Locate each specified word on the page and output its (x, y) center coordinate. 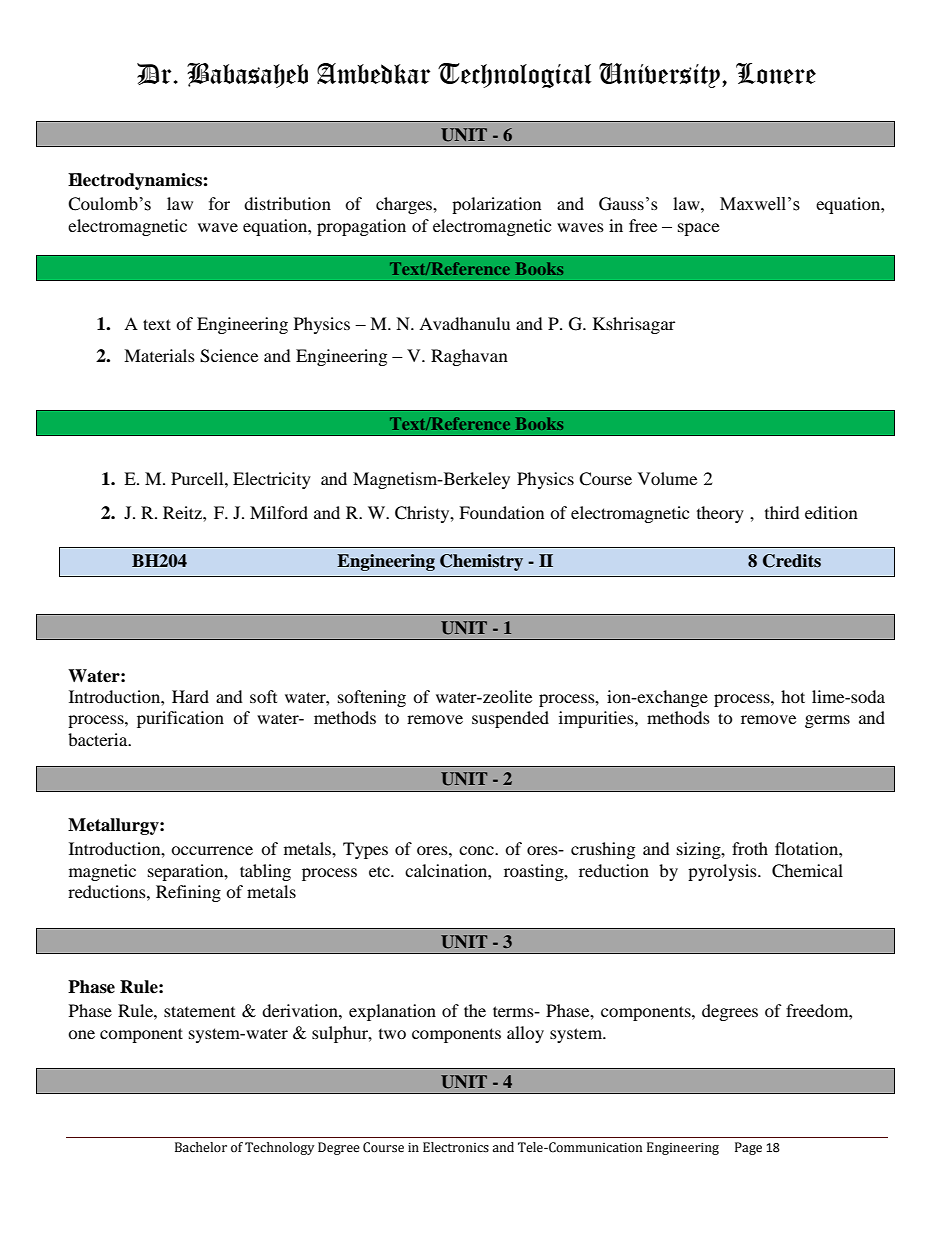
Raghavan (469, 357)
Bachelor (201, 1147)
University (659, 75)
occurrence (212, 850)
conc (477, 850)
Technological (515, 75)
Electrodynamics (135, 181)
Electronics (456, 1147)
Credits (792, 561)
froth (750, 848)
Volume (667, 478)
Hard (190, 696)
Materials (159, 355)
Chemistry (481, 562)
